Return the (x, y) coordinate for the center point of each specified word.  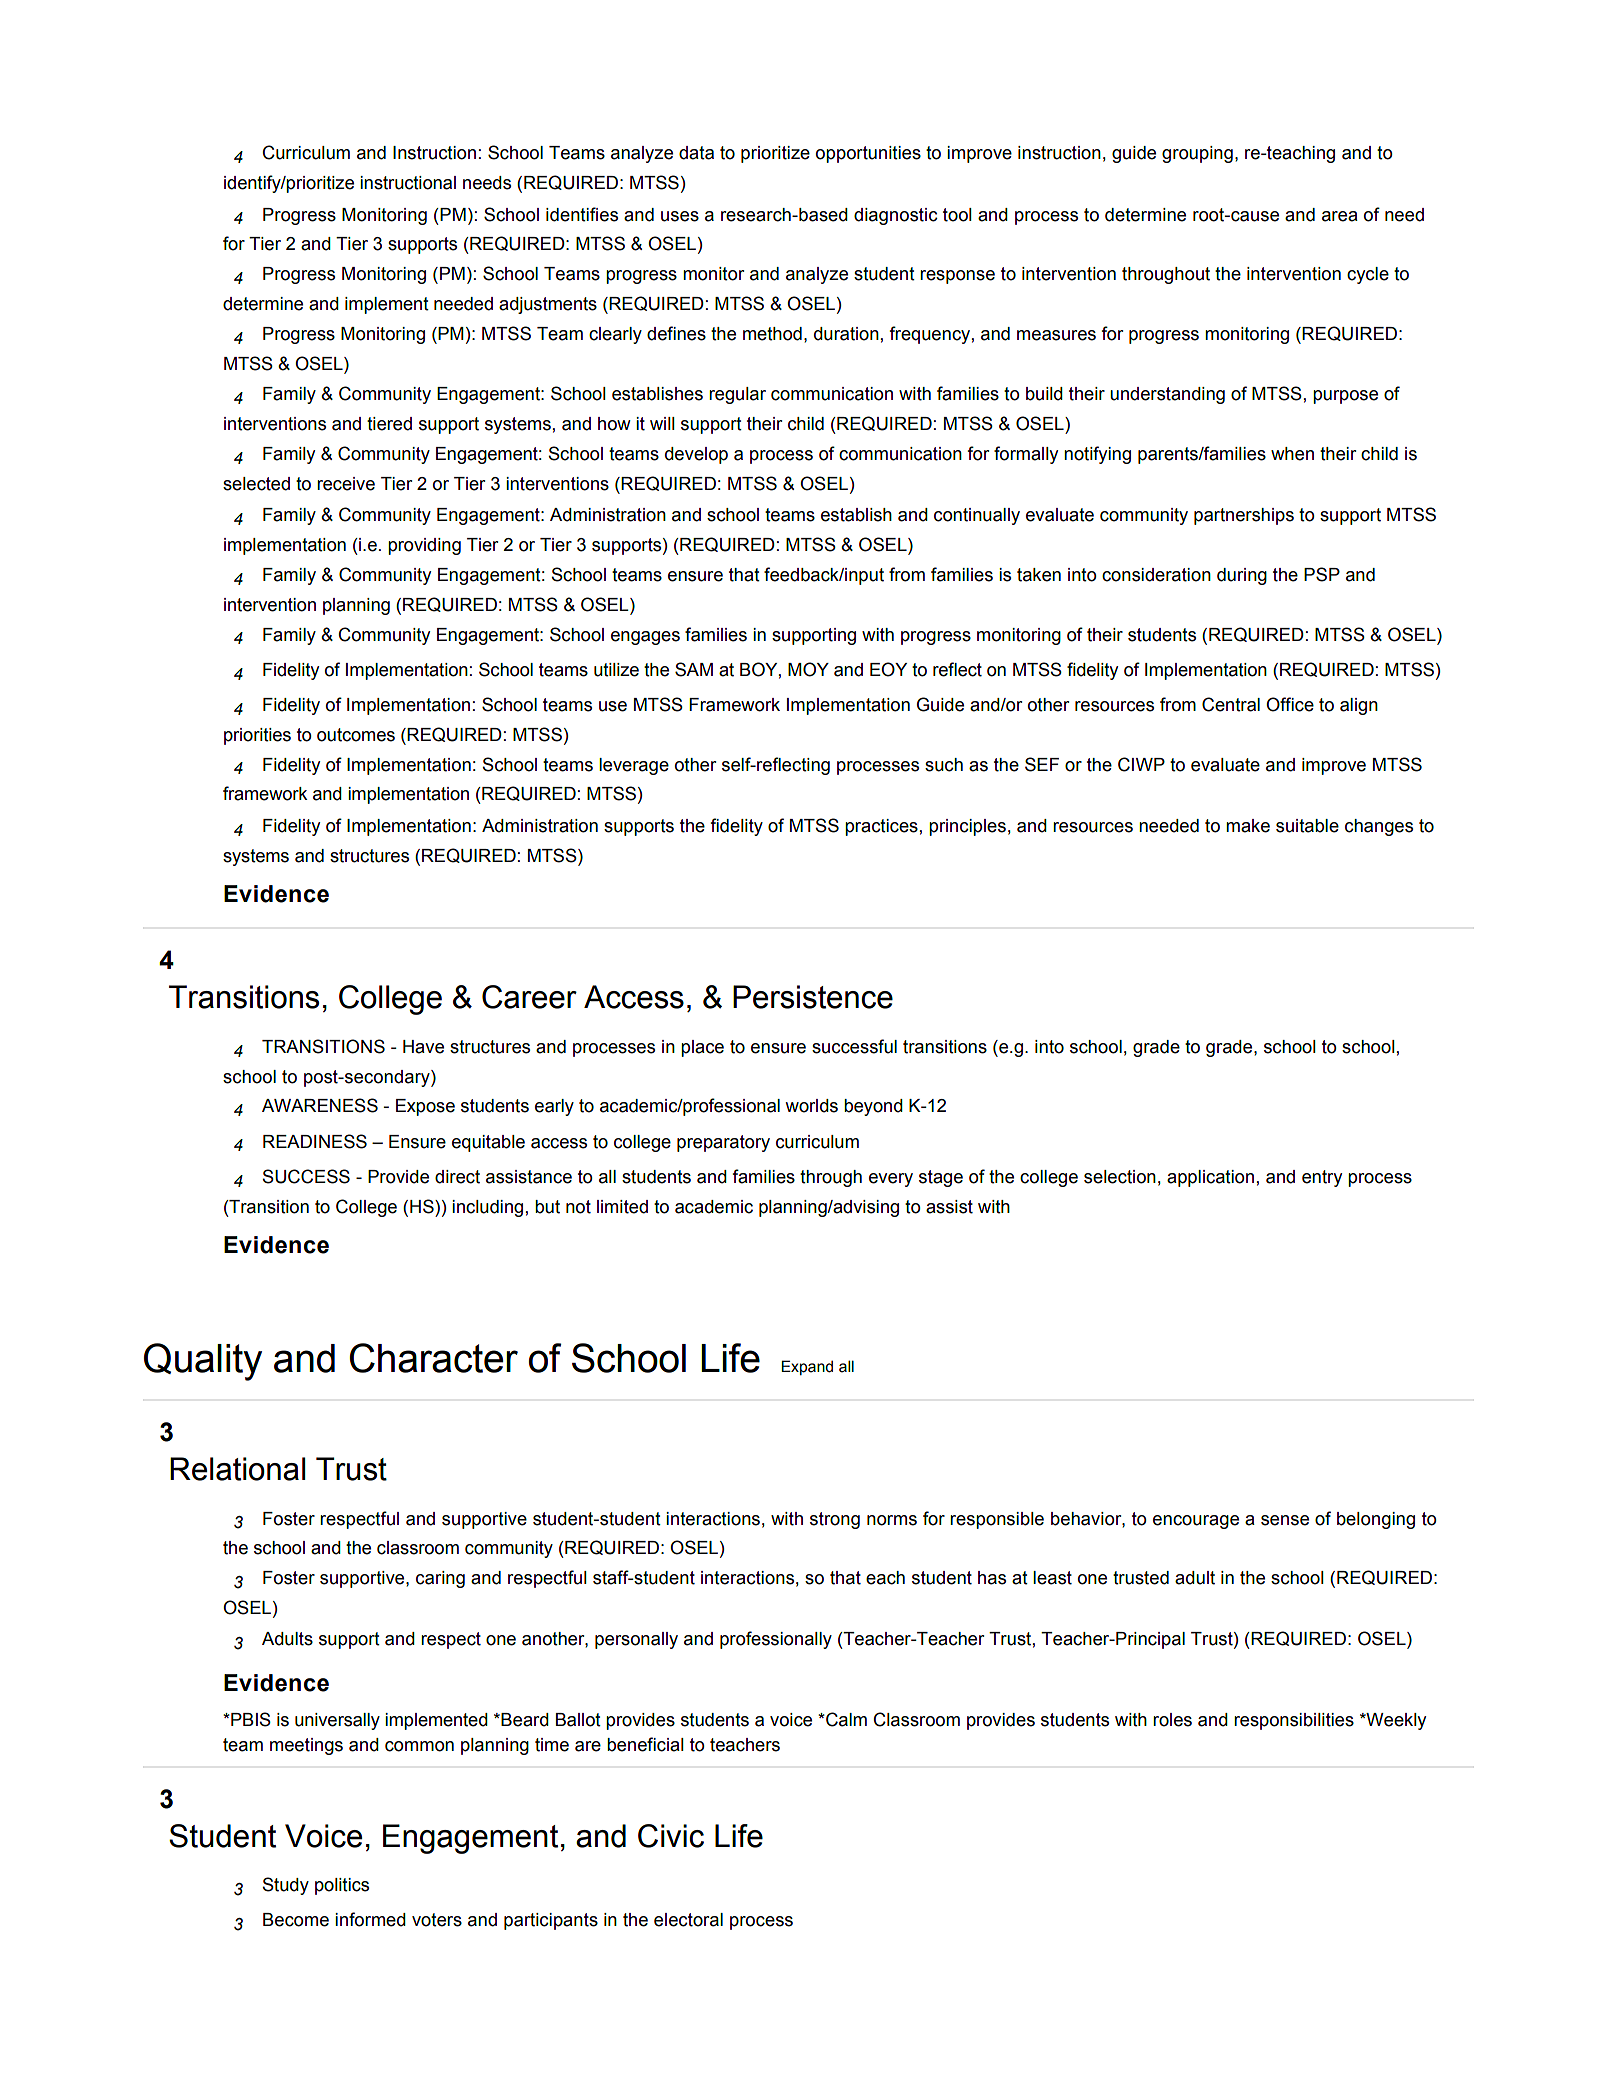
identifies (582, 214)
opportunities (868, 154)
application (1210, 1178)
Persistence (813, 997)
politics (342, 1886)
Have (423, 1047)
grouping (1197, 154)
